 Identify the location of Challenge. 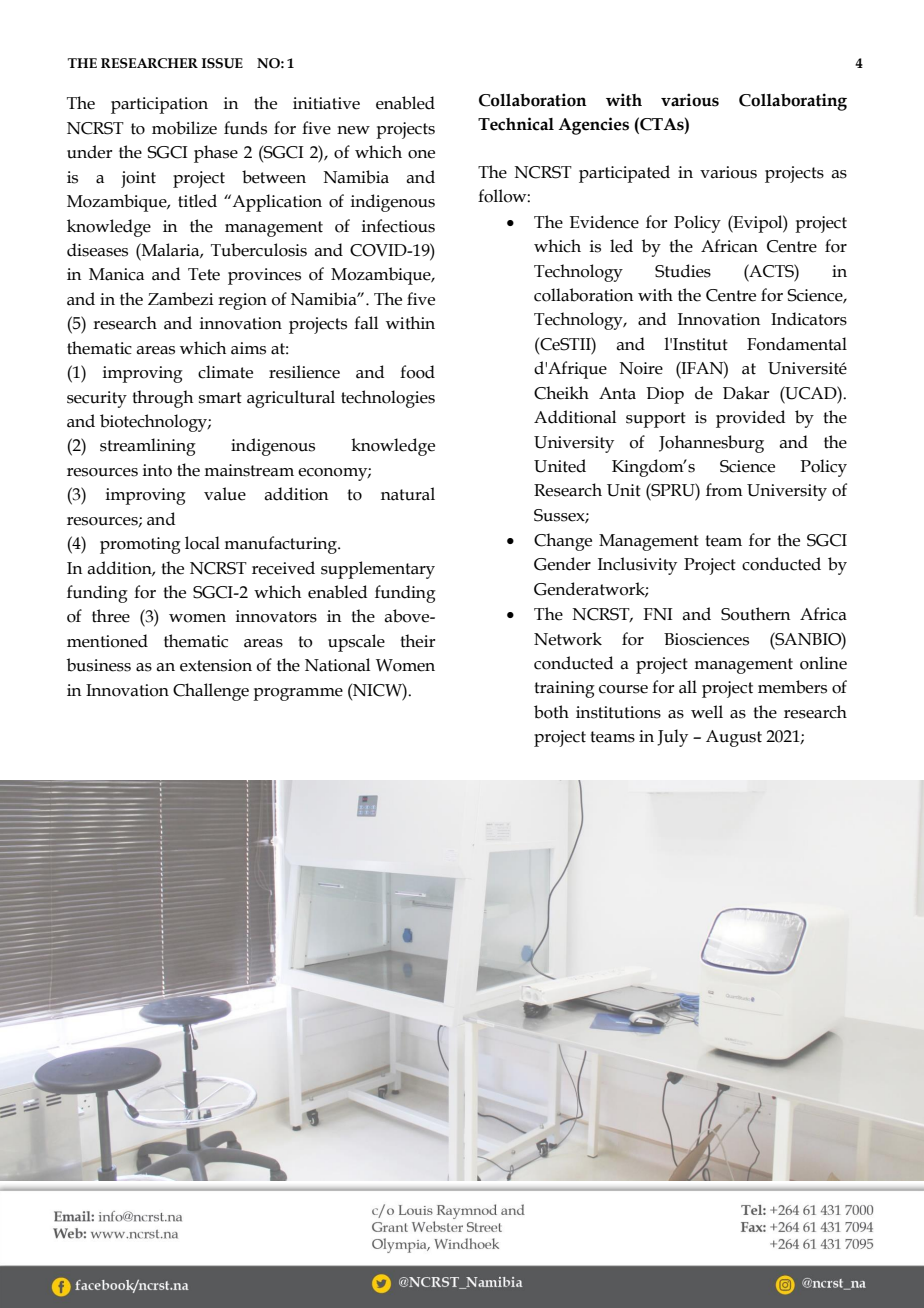
(211, 692).
